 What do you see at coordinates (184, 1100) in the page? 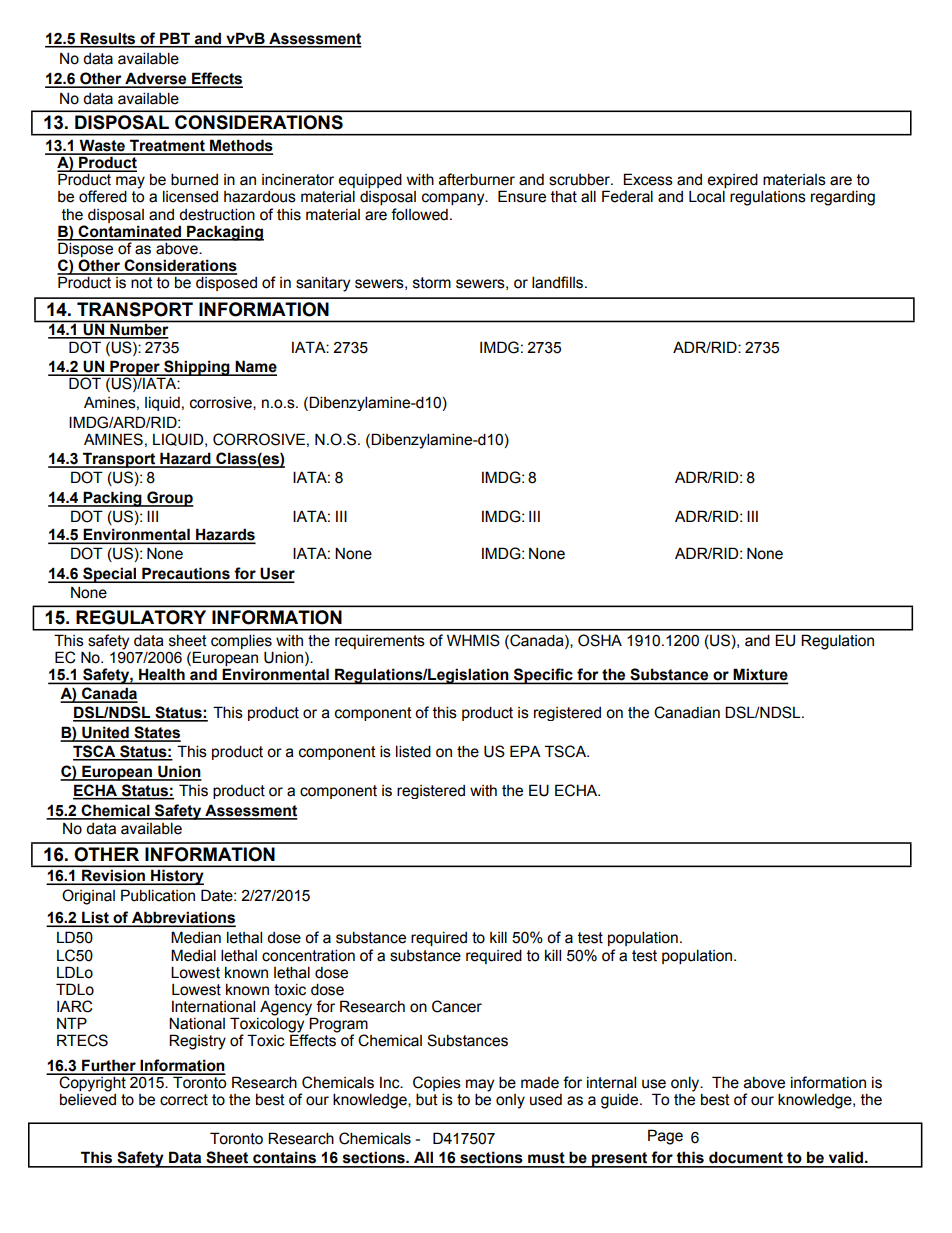
I see `correct` at bounding box center [184, 1100].
